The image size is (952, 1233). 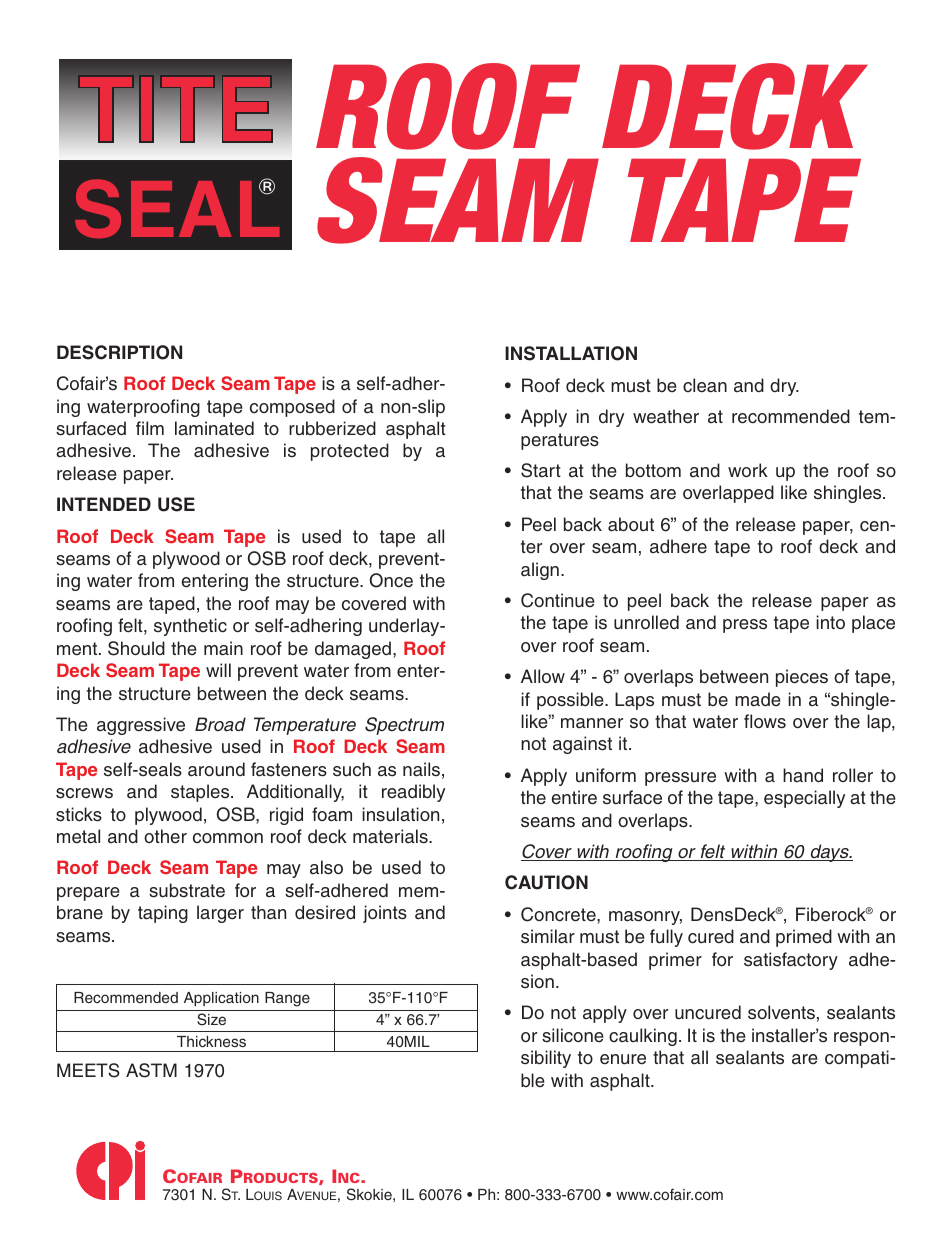 What do you see at coordinates (404, 726) in the screenshot?
I see `Spectrum` at bounding box center [404, 726].
